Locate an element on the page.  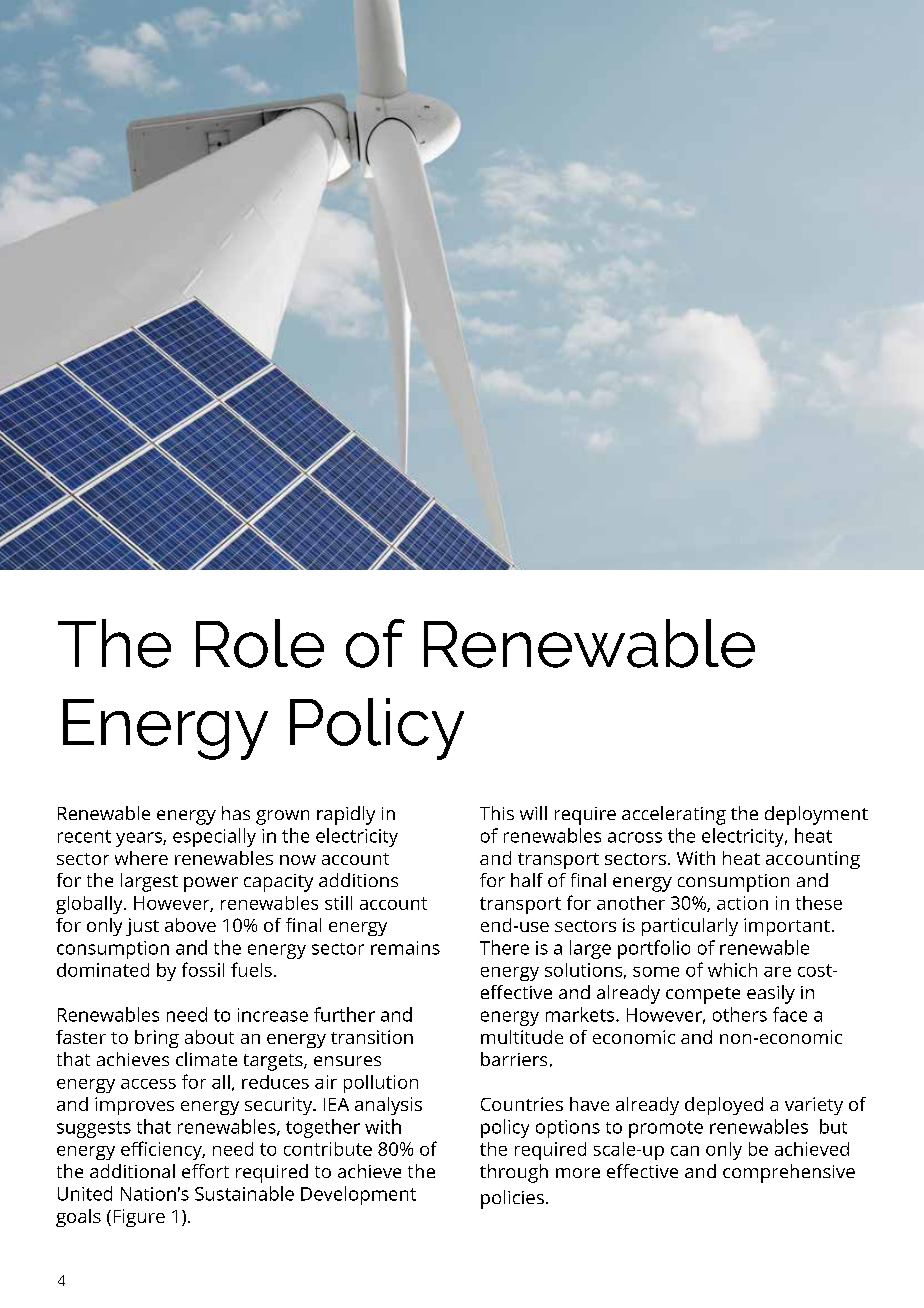
years is located at coordinates (140, 839).
